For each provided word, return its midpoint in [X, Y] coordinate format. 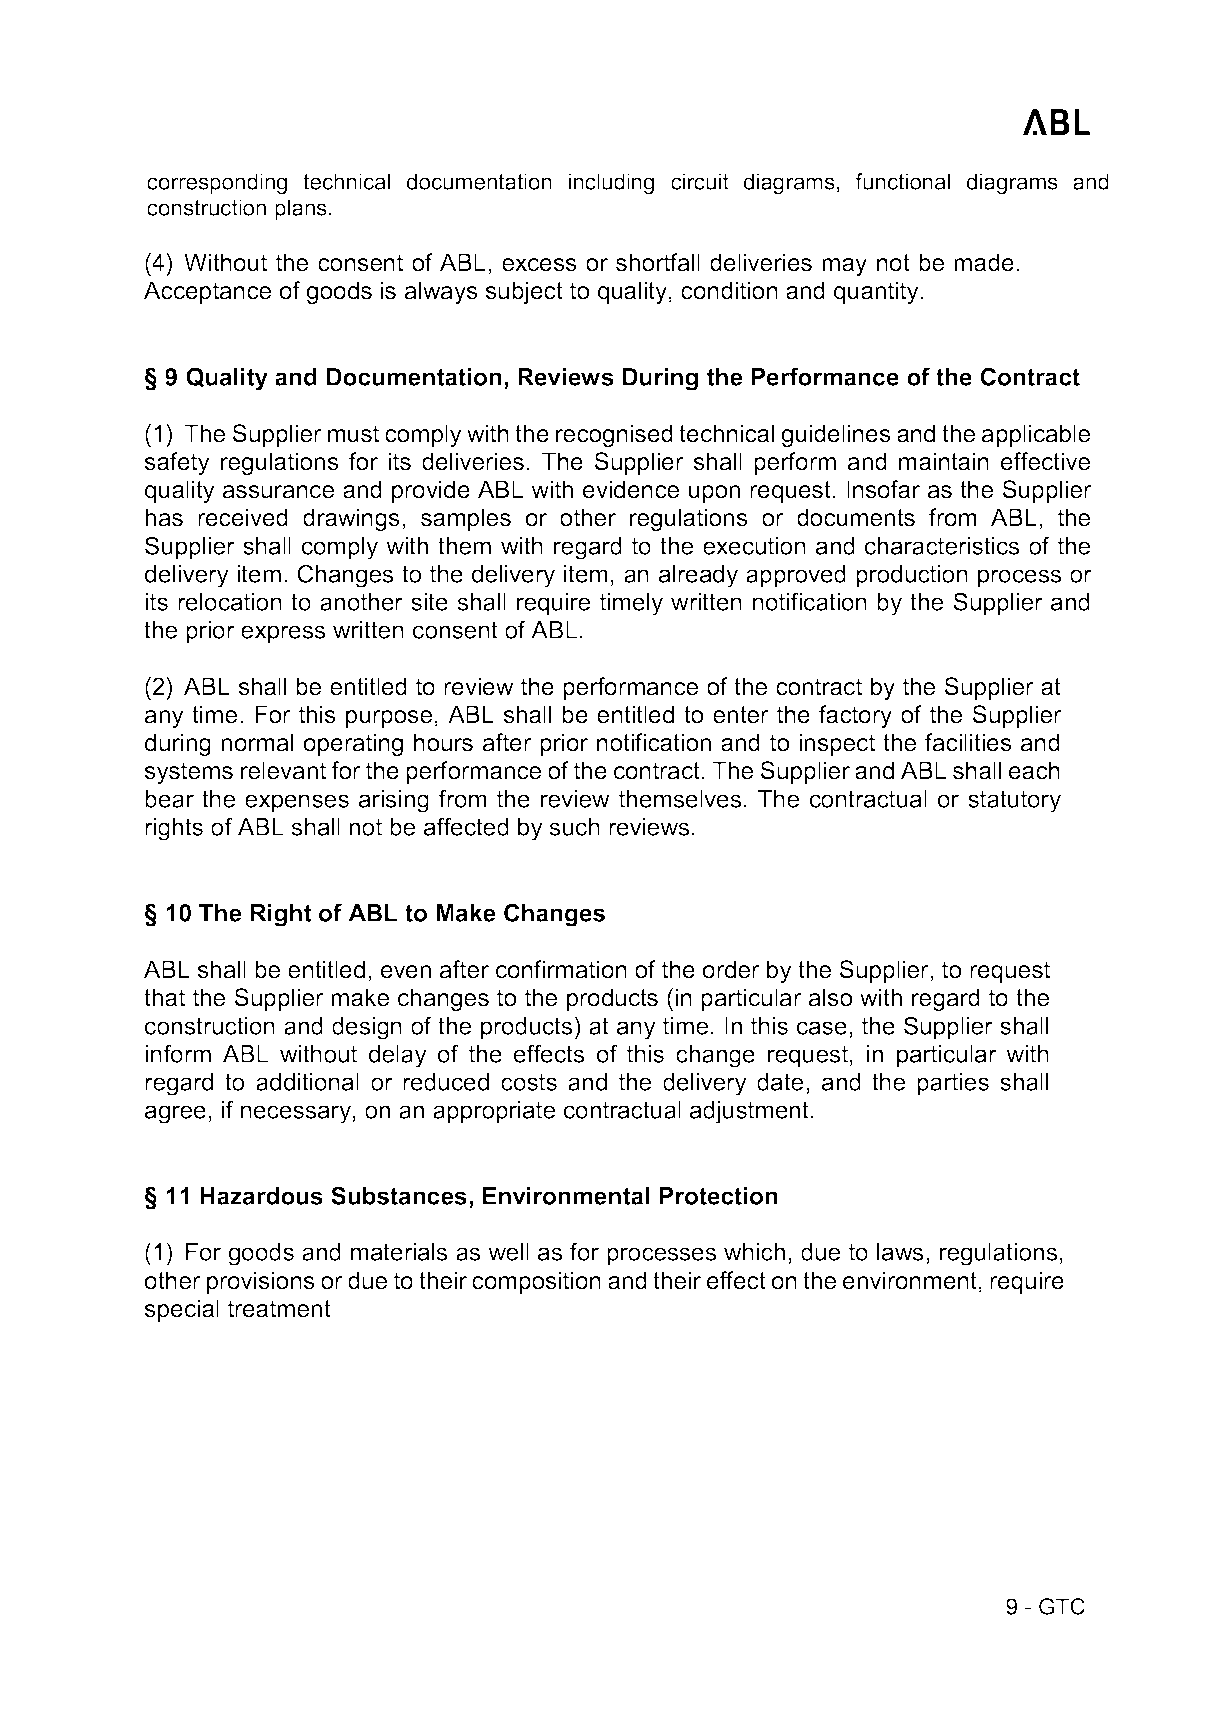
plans [301, 209]
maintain [944, 461]
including [611, 183]
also [830, 997]
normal [257, 742]
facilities [968, 742]
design [367, 1028]
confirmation [561, 969]
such [574, 827]
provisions [261, 1282]
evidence [631, 489]
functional [902, 181]
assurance [278, 492]
